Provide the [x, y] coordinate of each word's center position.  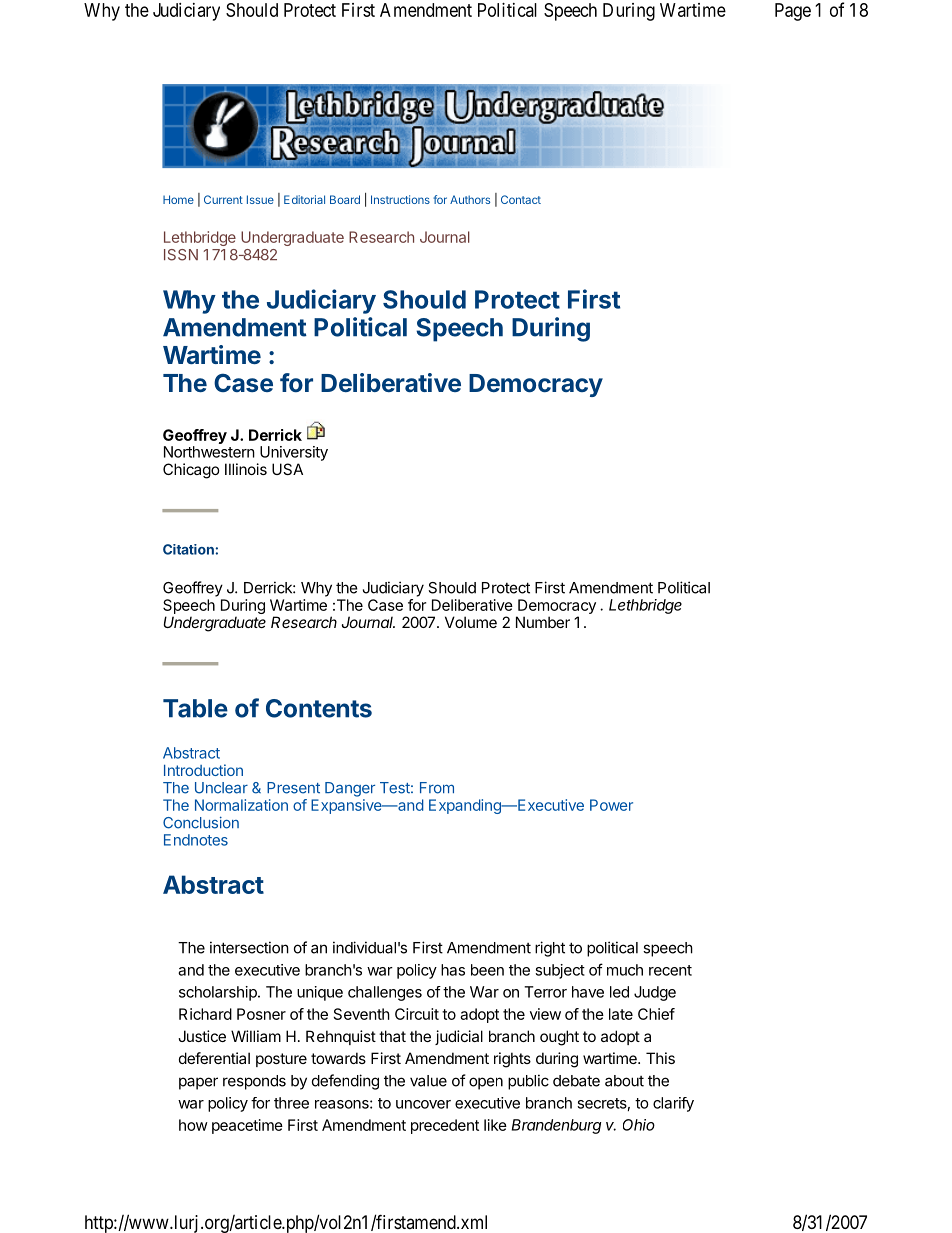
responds [254, 1082]
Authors [470, 199]
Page [793, 12]
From [437, 788]
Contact [521, 199]
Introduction [203, 770]
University [294, 453]
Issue [260, 199]
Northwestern [209, 452]
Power [611, 805]
